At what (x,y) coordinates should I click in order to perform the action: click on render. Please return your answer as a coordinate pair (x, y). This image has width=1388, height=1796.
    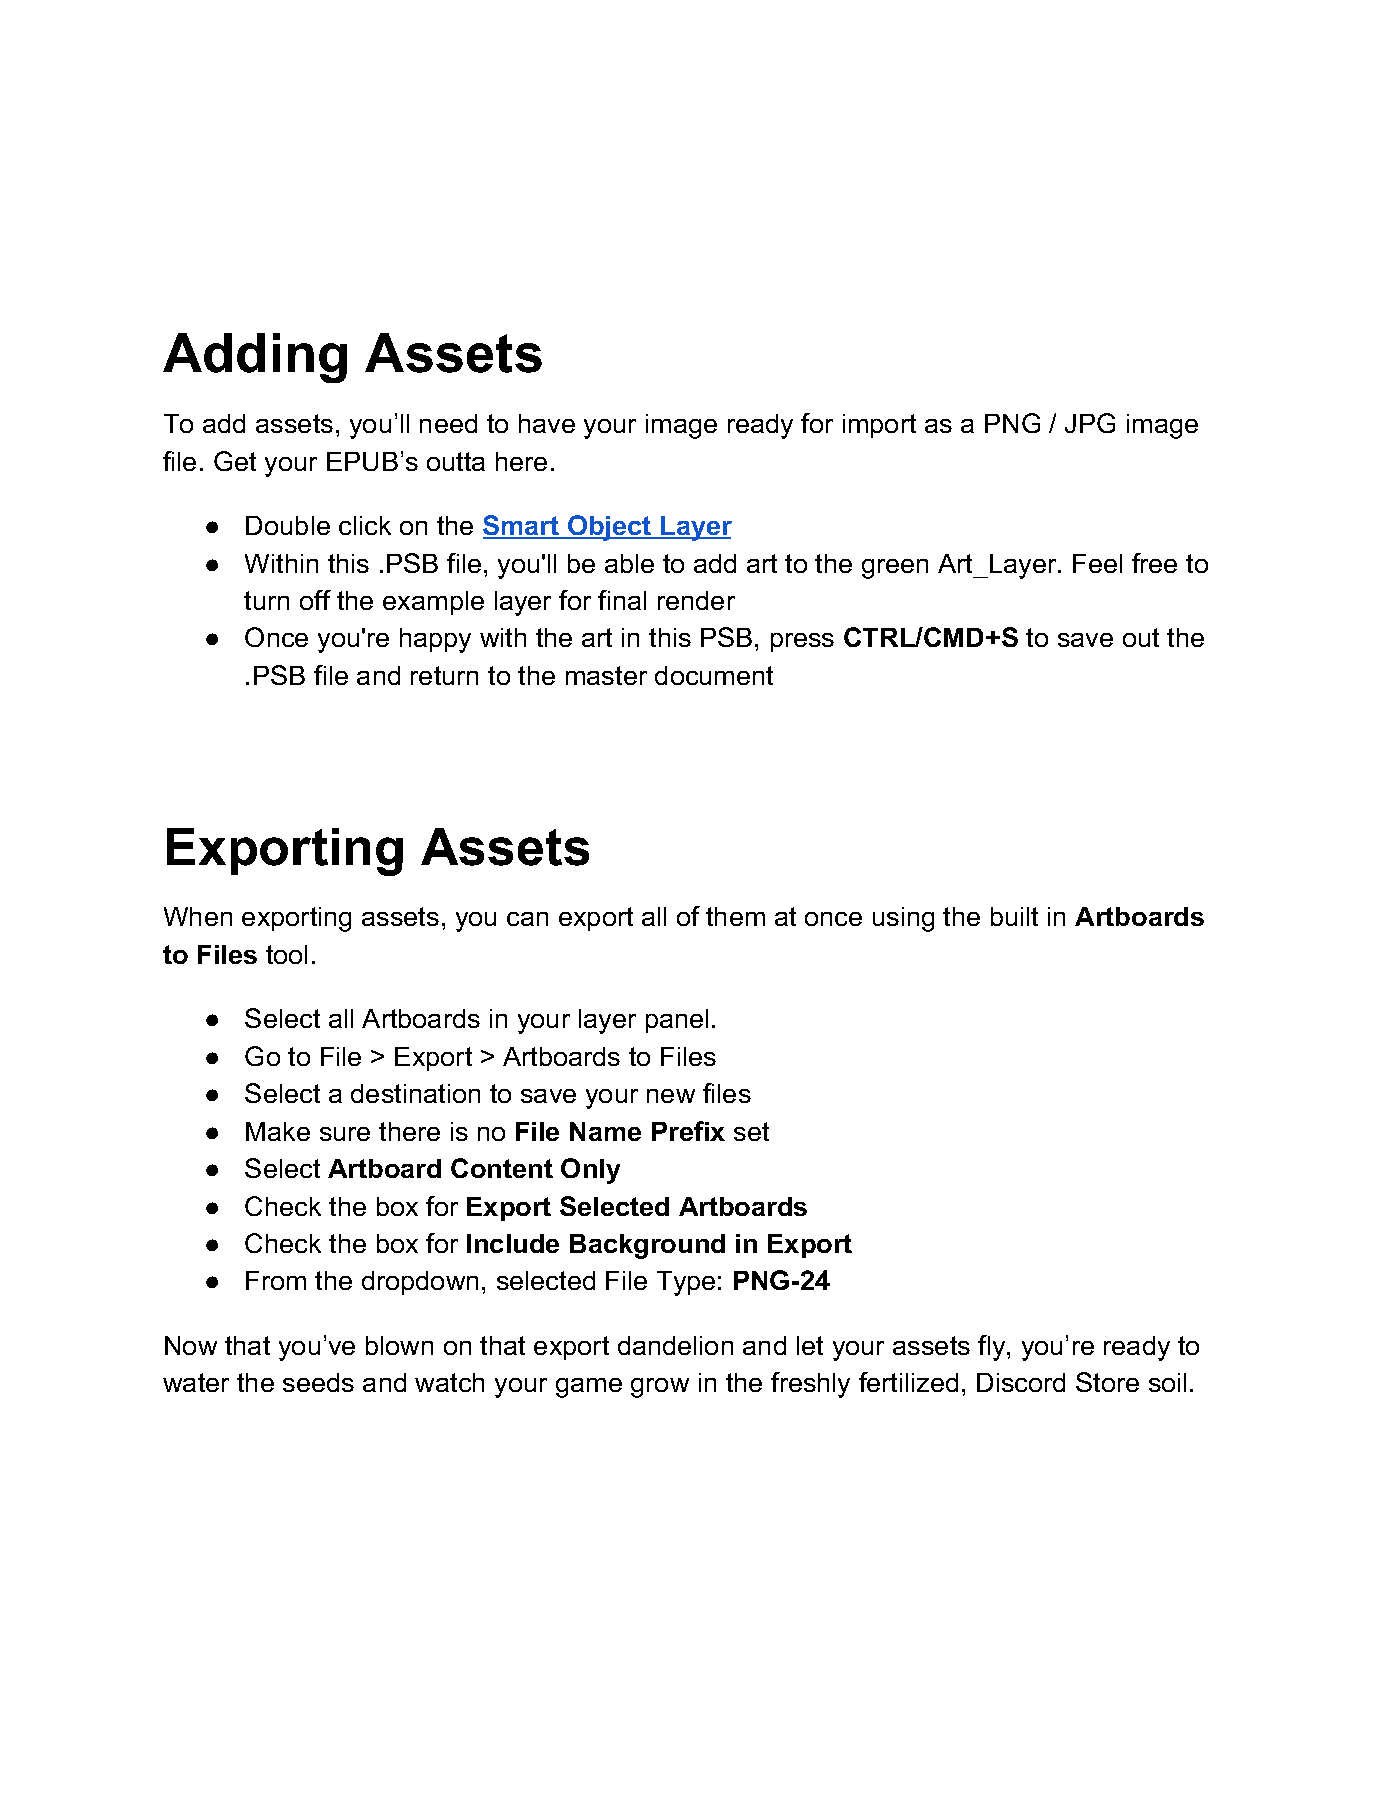
    Looking at the image, I should click on (696, 600).
